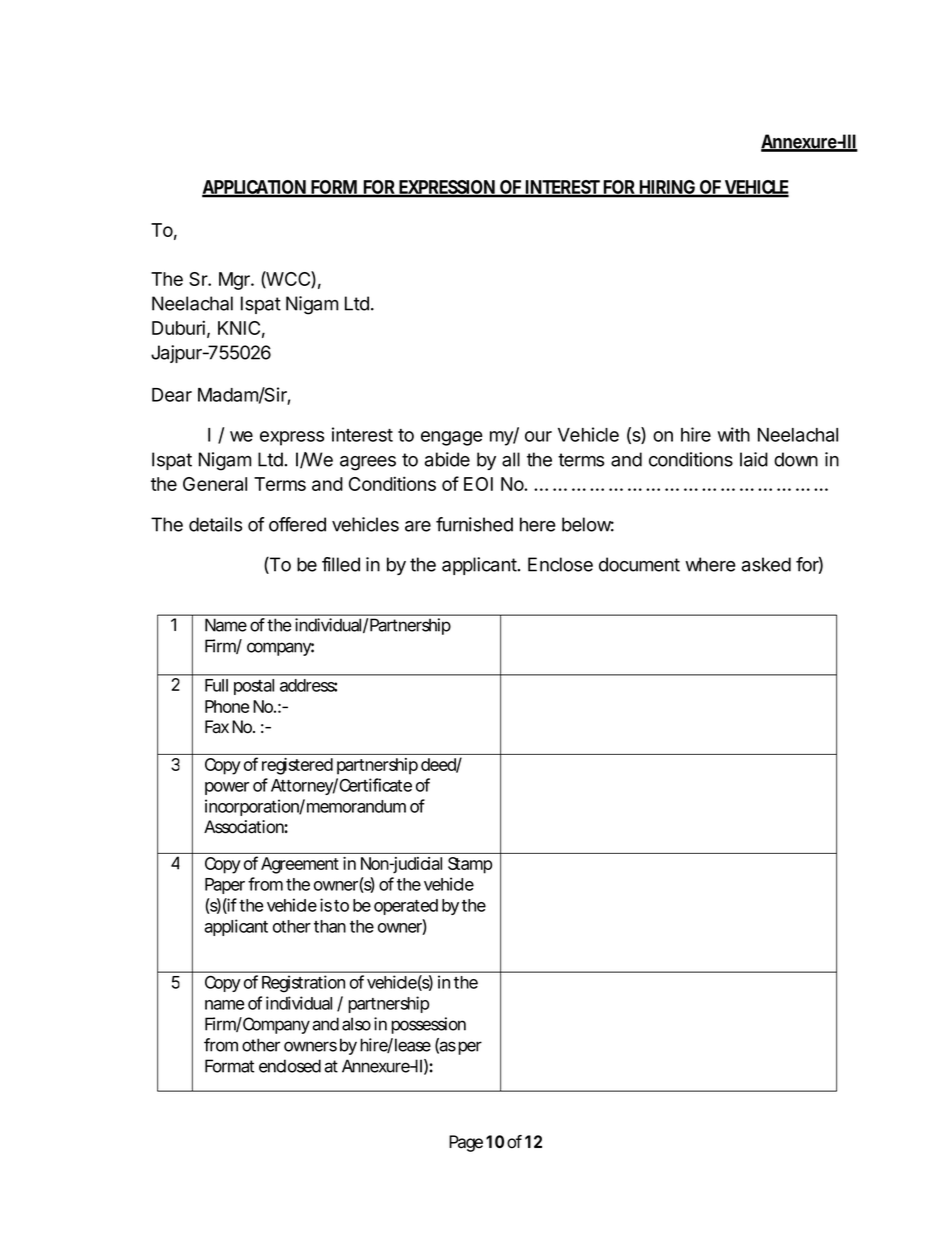  What do you see at coordinates (300, 865) in the page?
I see `Agreement` at bounding box center [300, 865].
